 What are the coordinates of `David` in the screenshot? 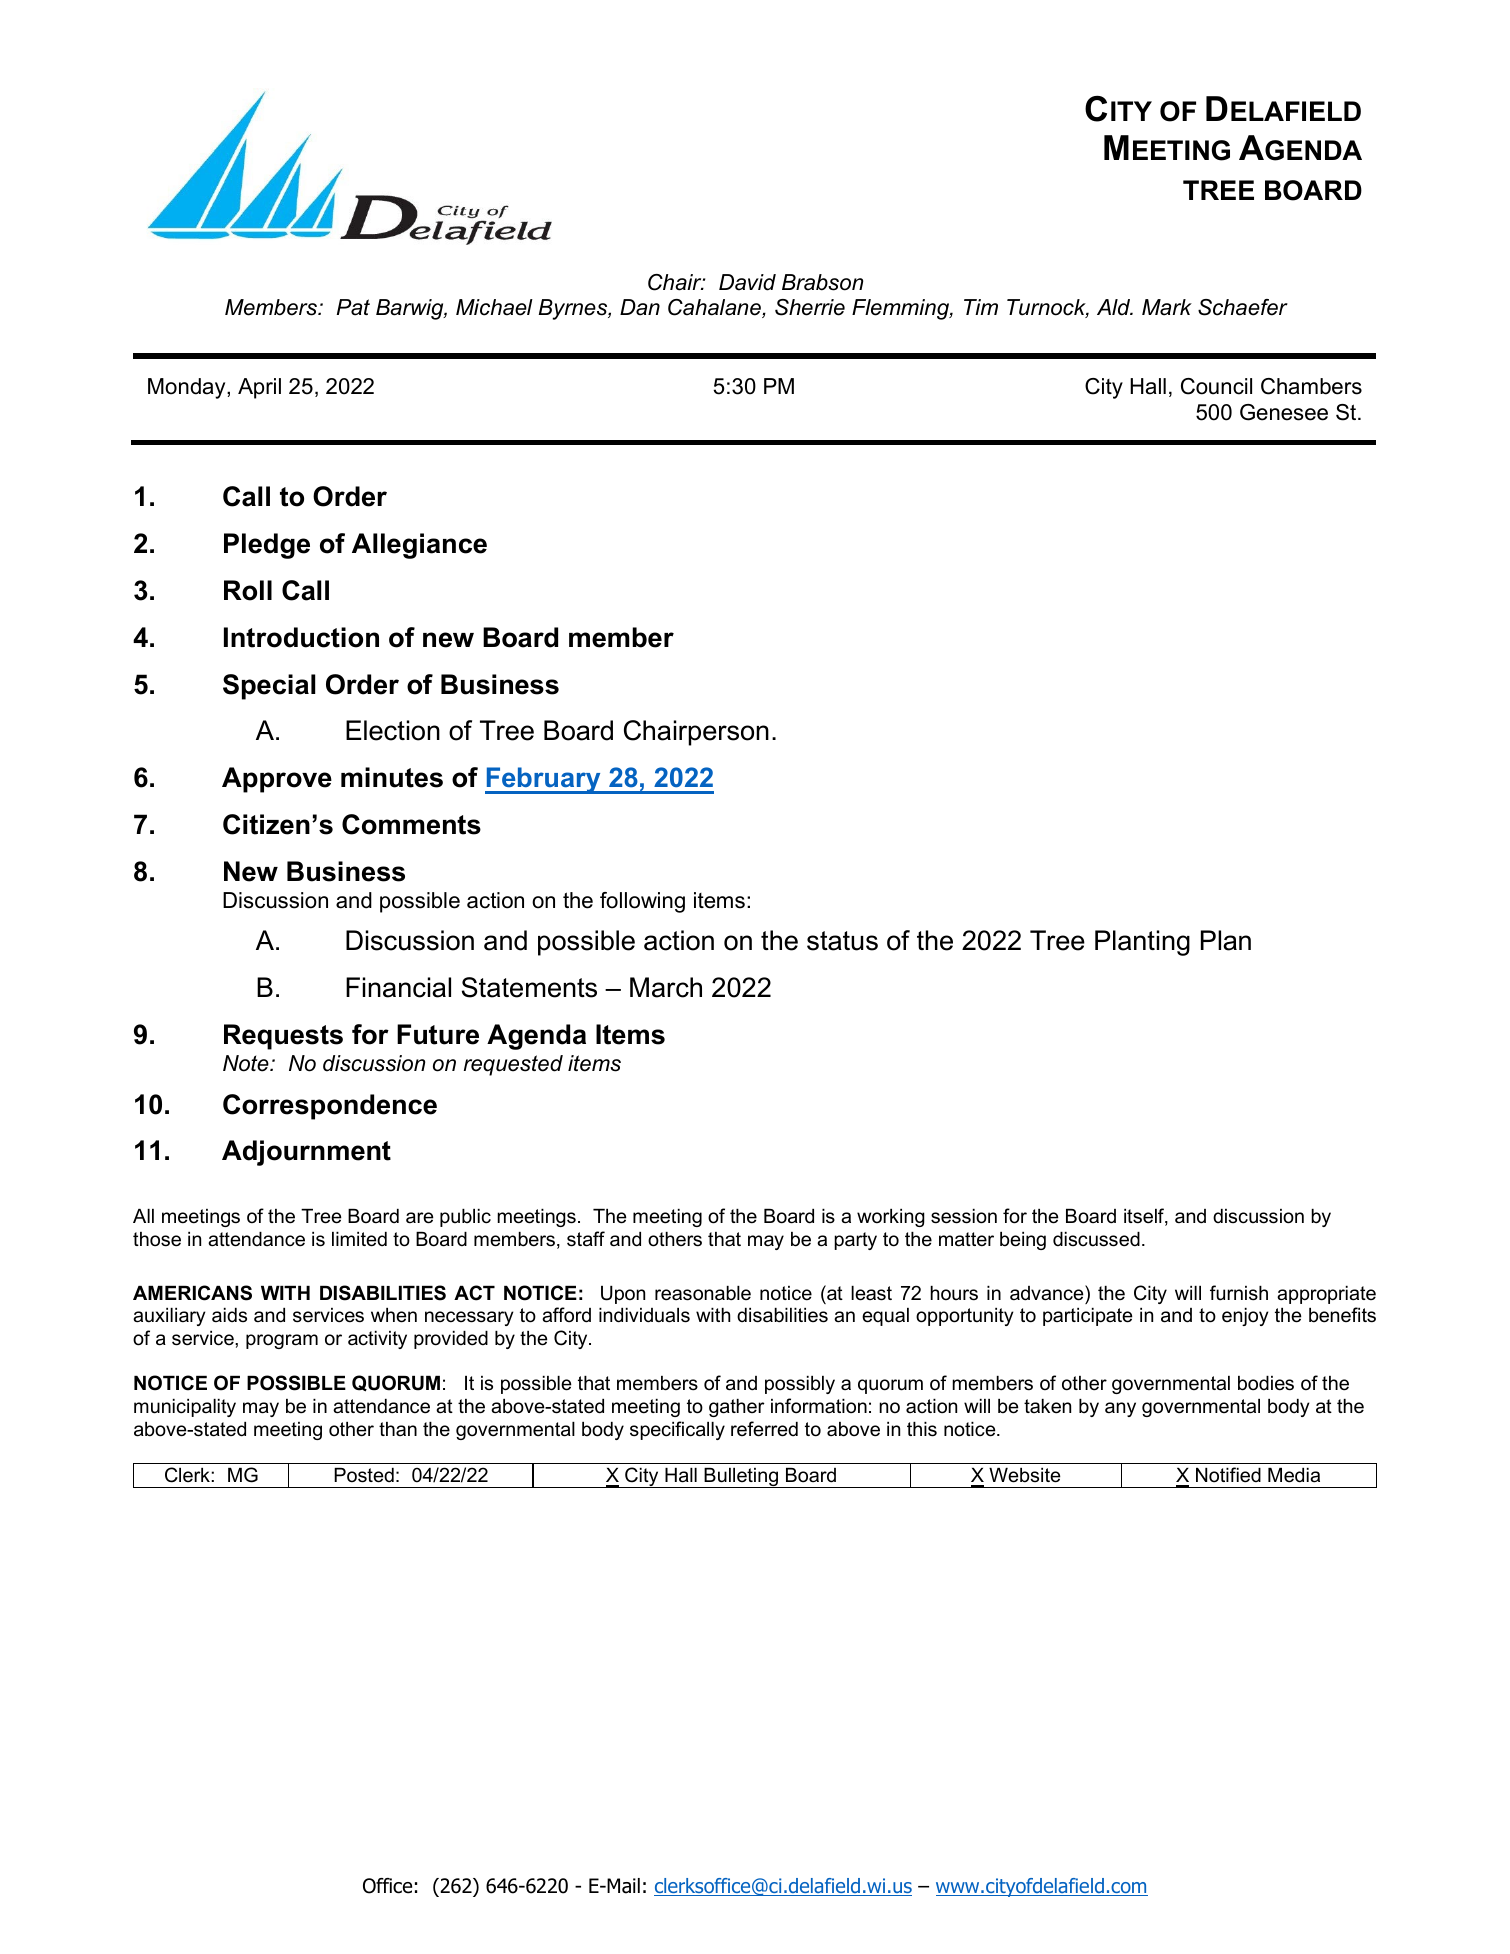 It's located at (747, 282).
